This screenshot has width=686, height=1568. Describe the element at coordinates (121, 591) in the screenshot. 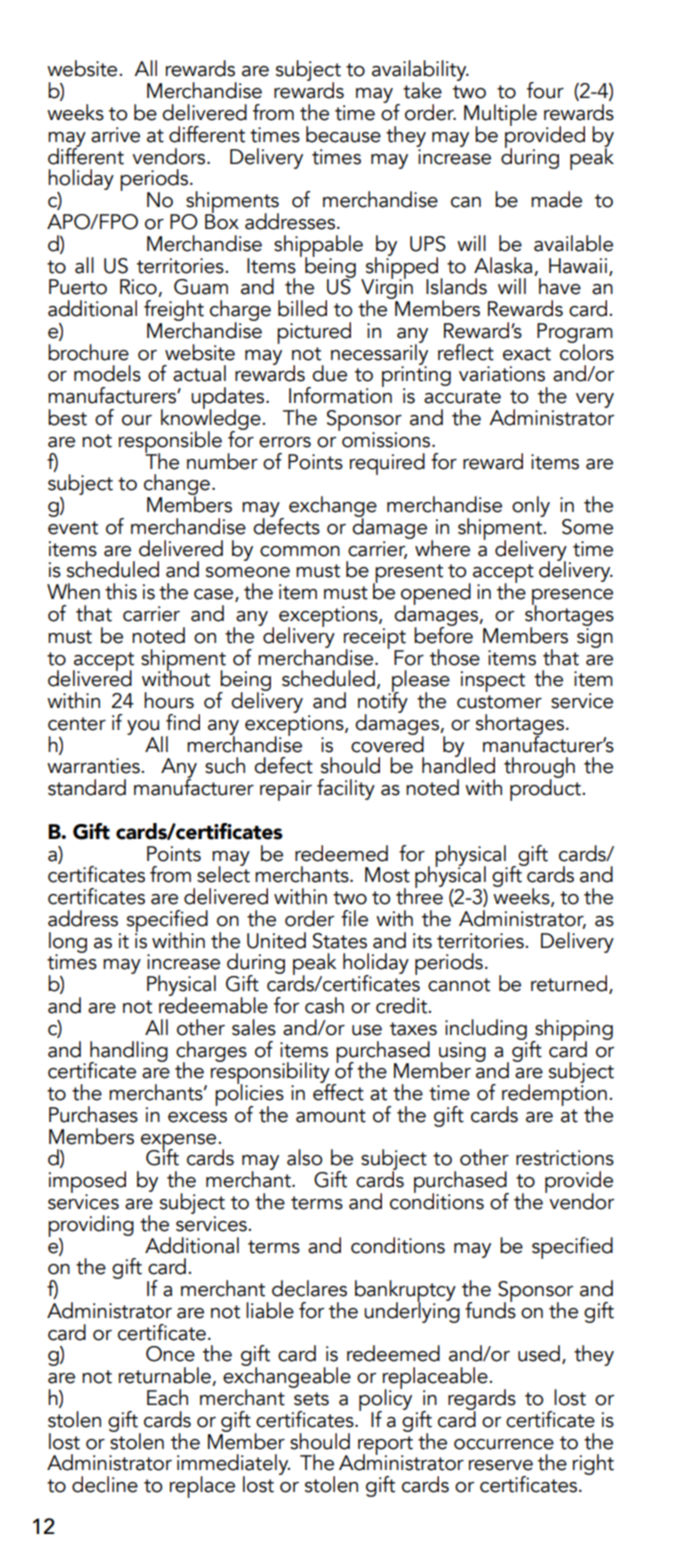

I see `this` at that location.
